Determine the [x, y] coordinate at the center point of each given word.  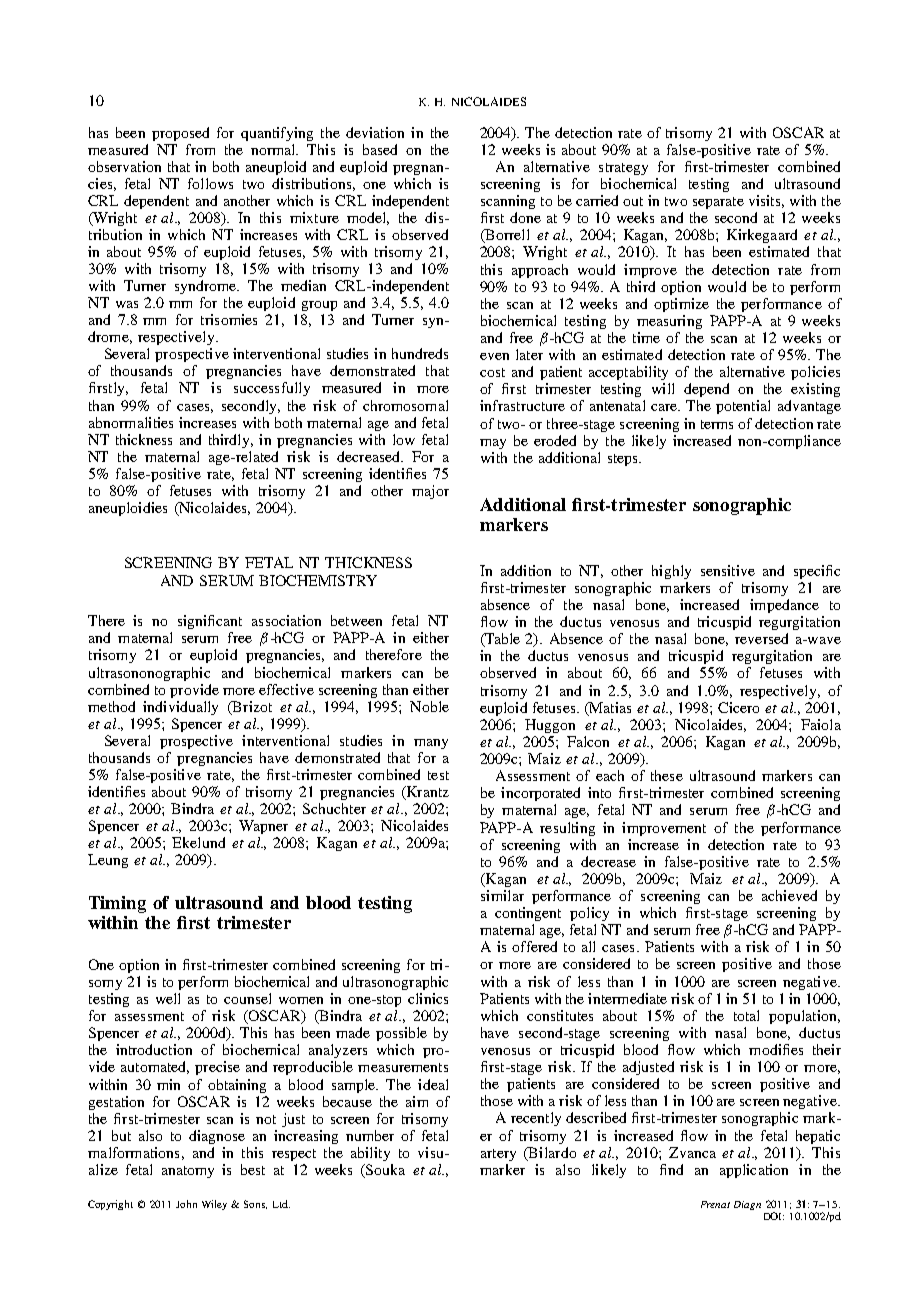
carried [597, 200]
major [430, 492]
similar [502, 895]
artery [498, 1155]
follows [210, 183]
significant [210, 622]
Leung [108, 861]
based [380, 149]
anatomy [188, 1172]
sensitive [728, 570]
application [754, 1171]
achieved [789, 895]
